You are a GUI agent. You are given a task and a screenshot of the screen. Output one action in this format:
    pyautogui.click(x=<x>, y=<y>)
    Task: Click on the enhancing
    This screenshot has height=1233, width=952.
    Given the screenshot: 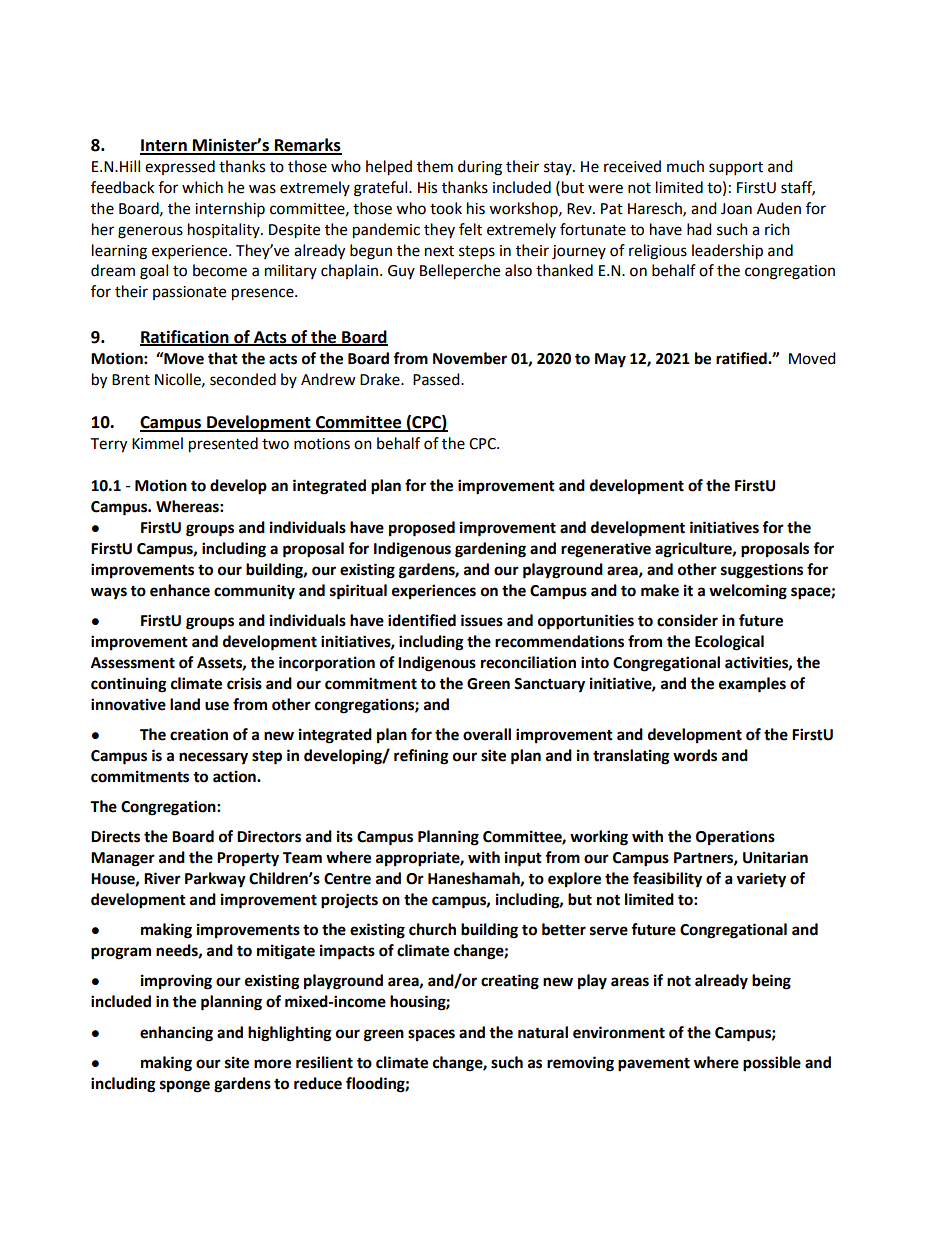 What is the action you would take?
    pyautogui.click(x=176, y=1034)
